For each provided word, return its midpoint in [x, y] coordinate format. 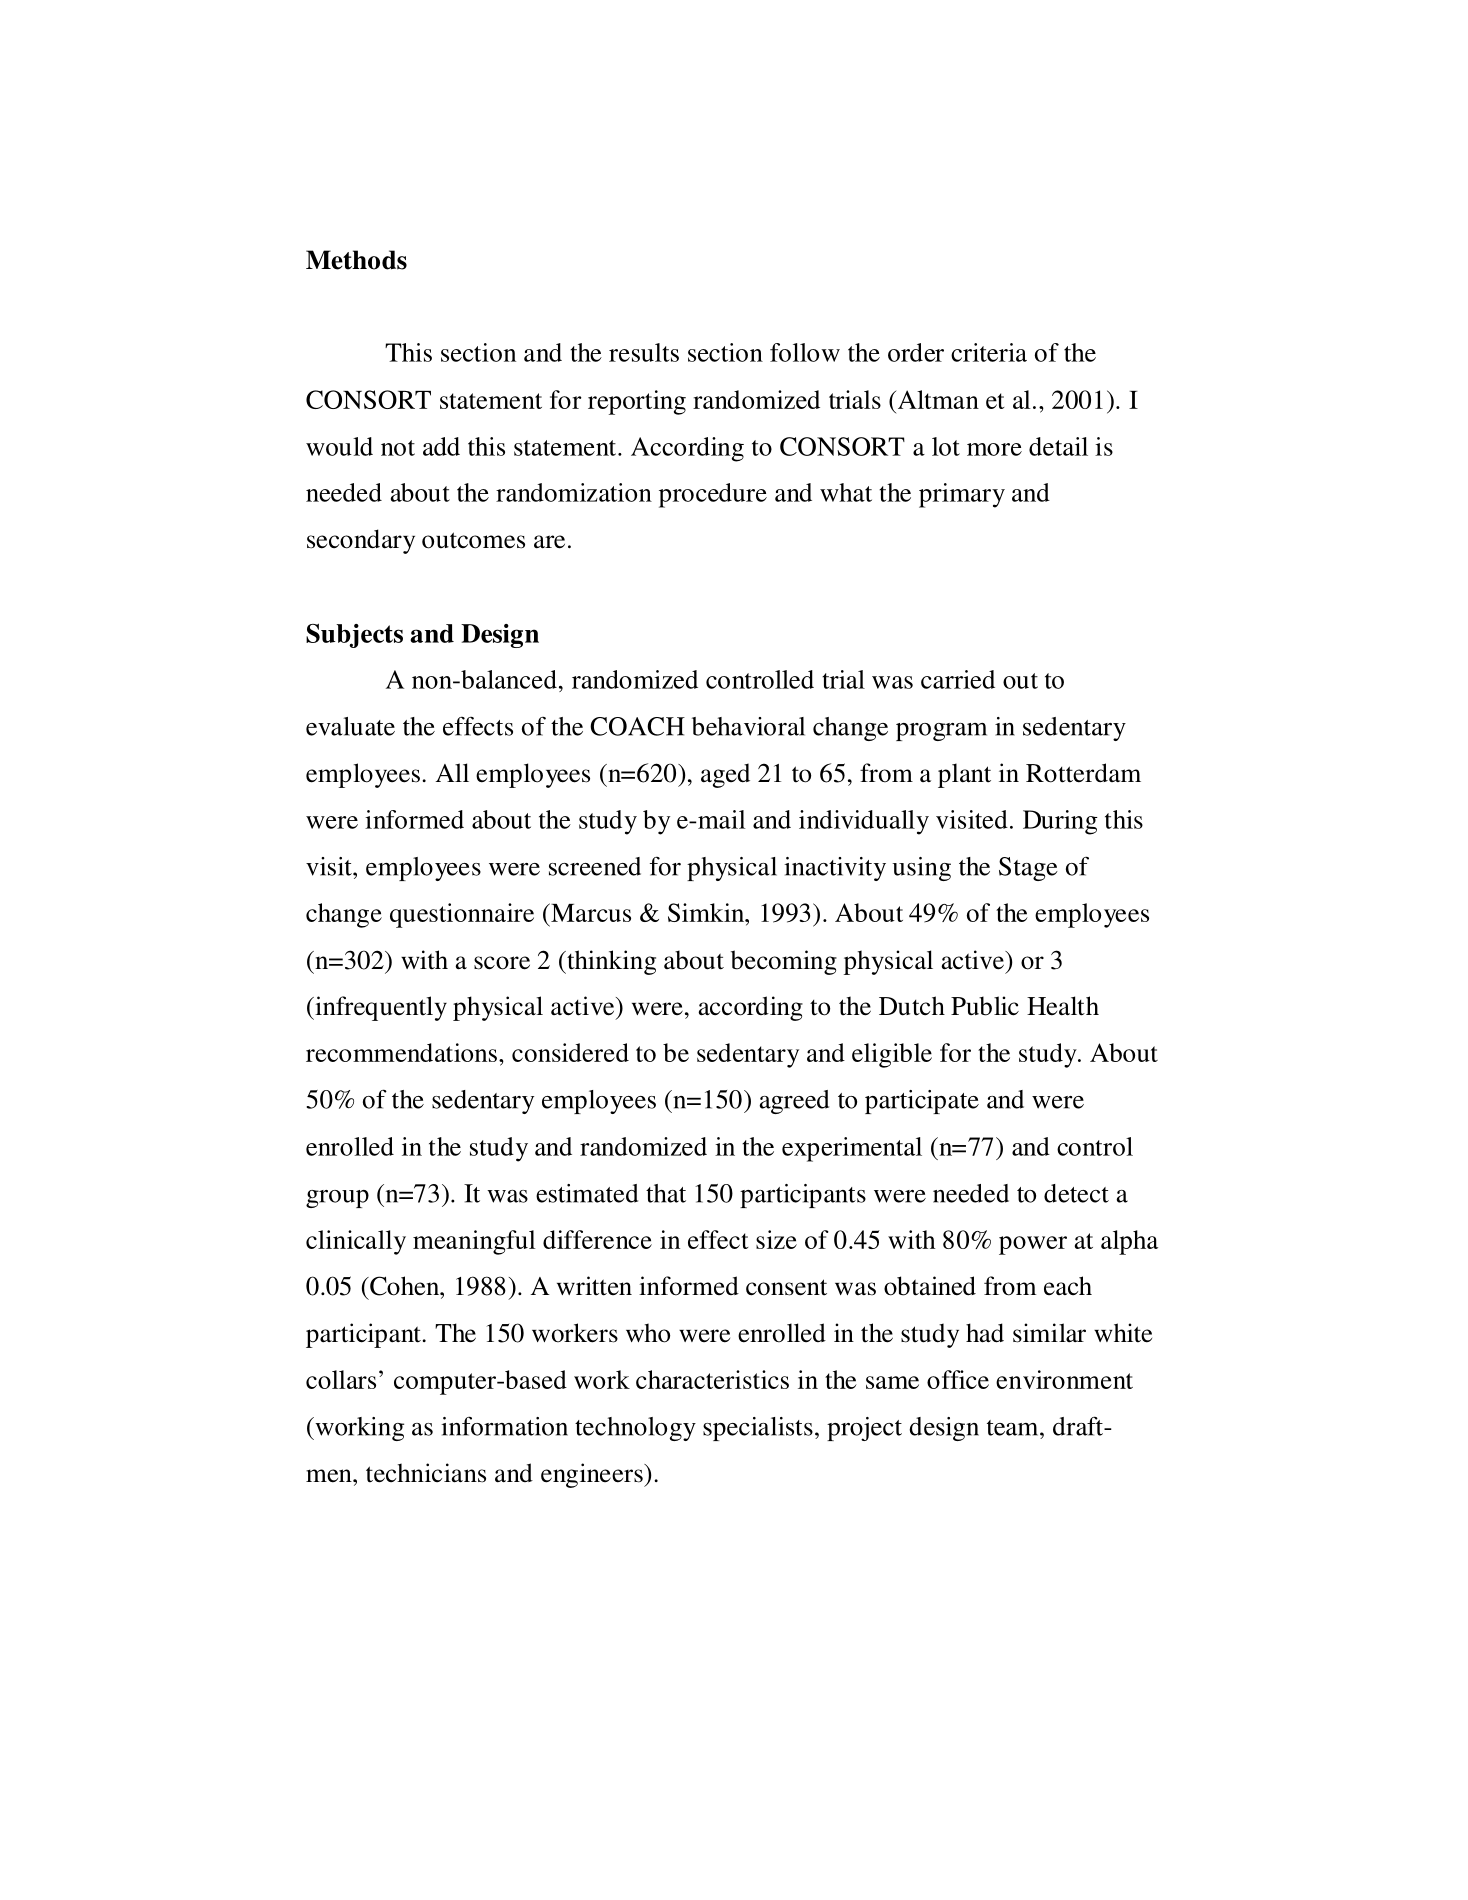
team [1014, 1428]
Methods [356, 260]
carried [958, 679]
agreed [794, 1102]
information [504, 1426]
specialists [758, 1429]
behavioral [748, 726]
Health [1063, 1006]
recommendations [401, 1052]
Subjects [354, 635]
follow [805, 352]
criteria [989, 352]
